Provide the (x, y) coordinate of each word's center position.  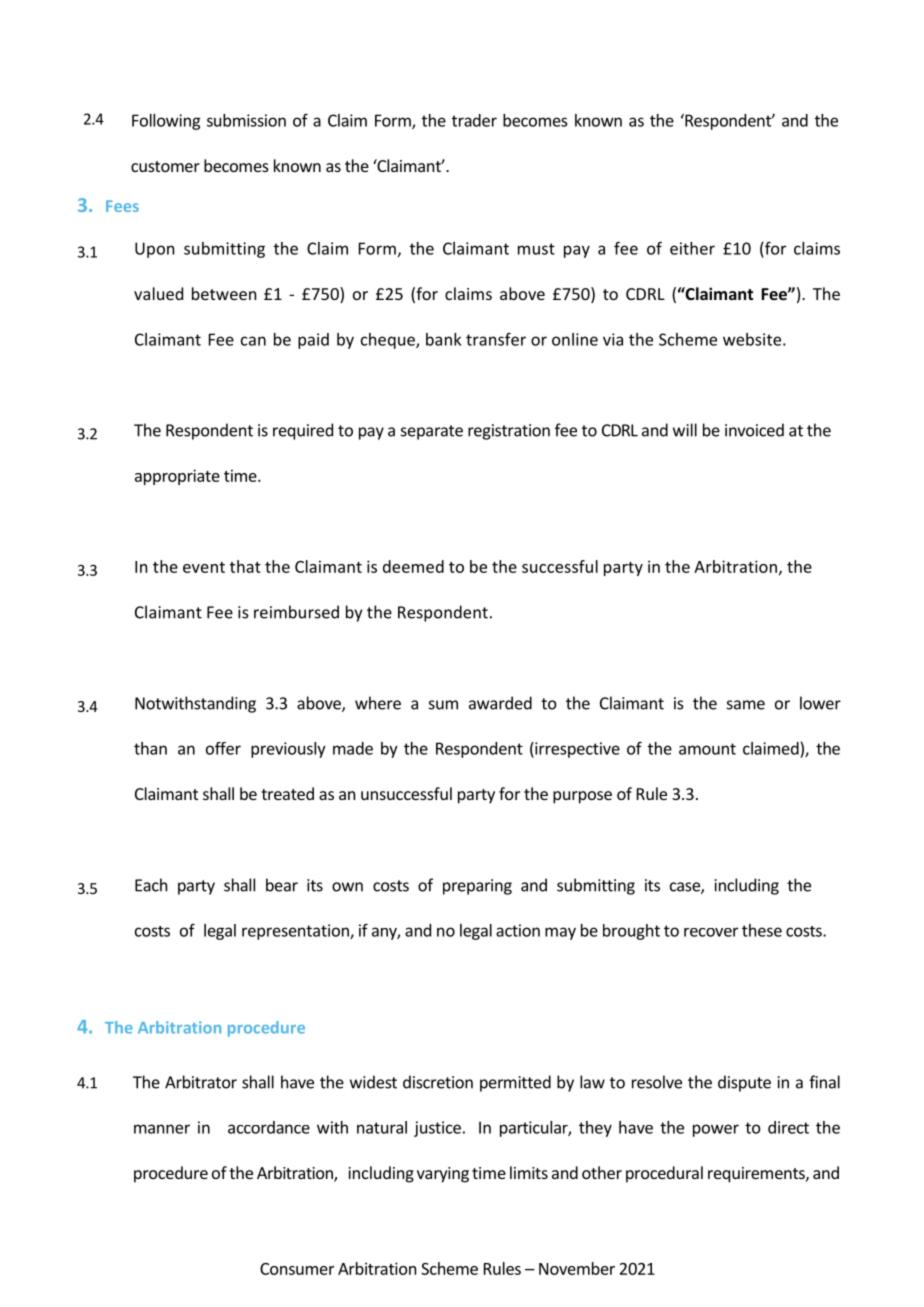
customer (165, 166)
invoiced (754, 430)
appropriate (177, 477)
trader (474, 120)
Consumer (297, 1269)
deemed (413, 566)
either (692, 248)
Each (151, 885)
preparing (477, 887)
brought (631, 932)
